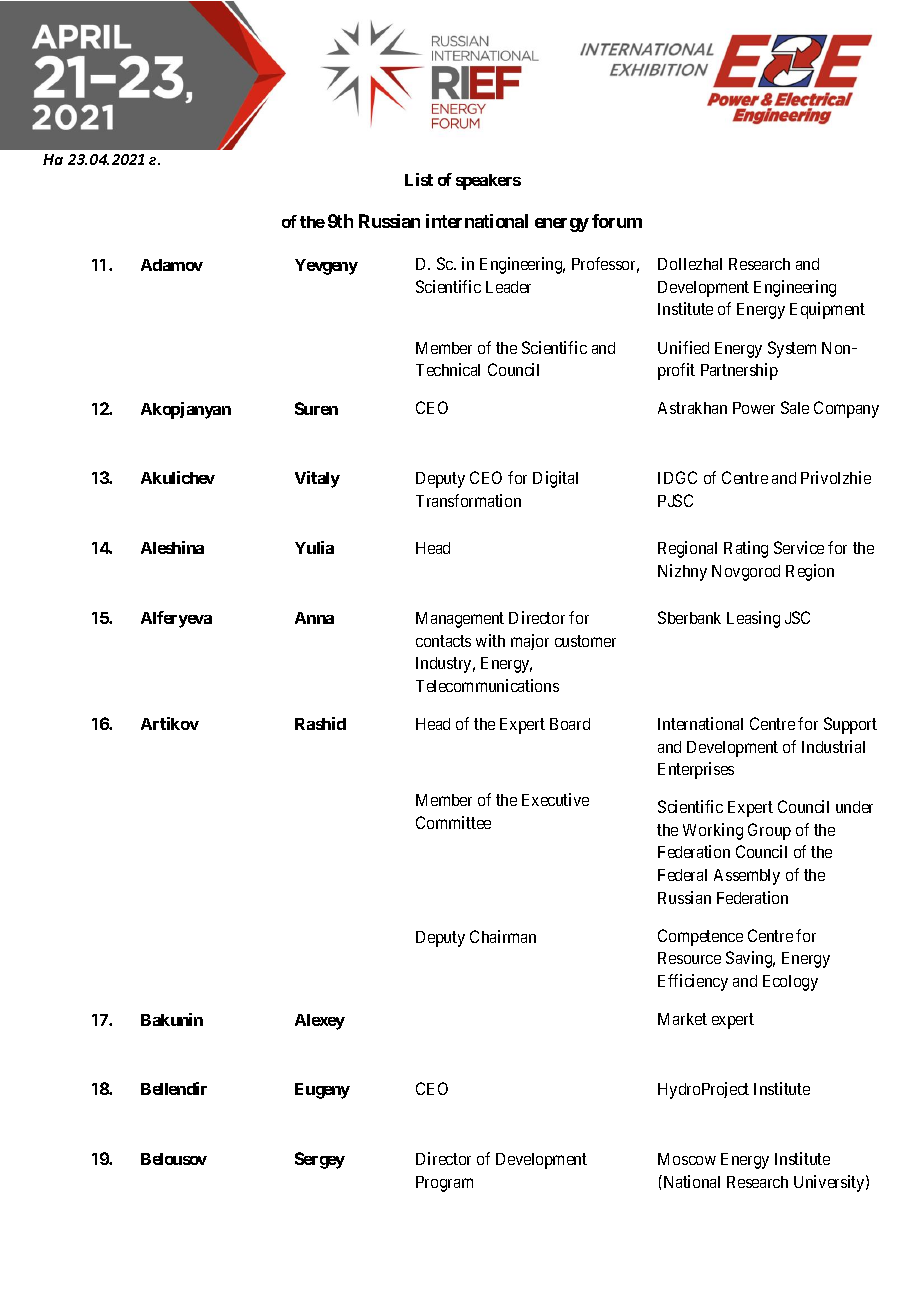  What do you see at coordinates (617, 221) in the screenshot?
I see `forum` at bounding box center [617, 221].
